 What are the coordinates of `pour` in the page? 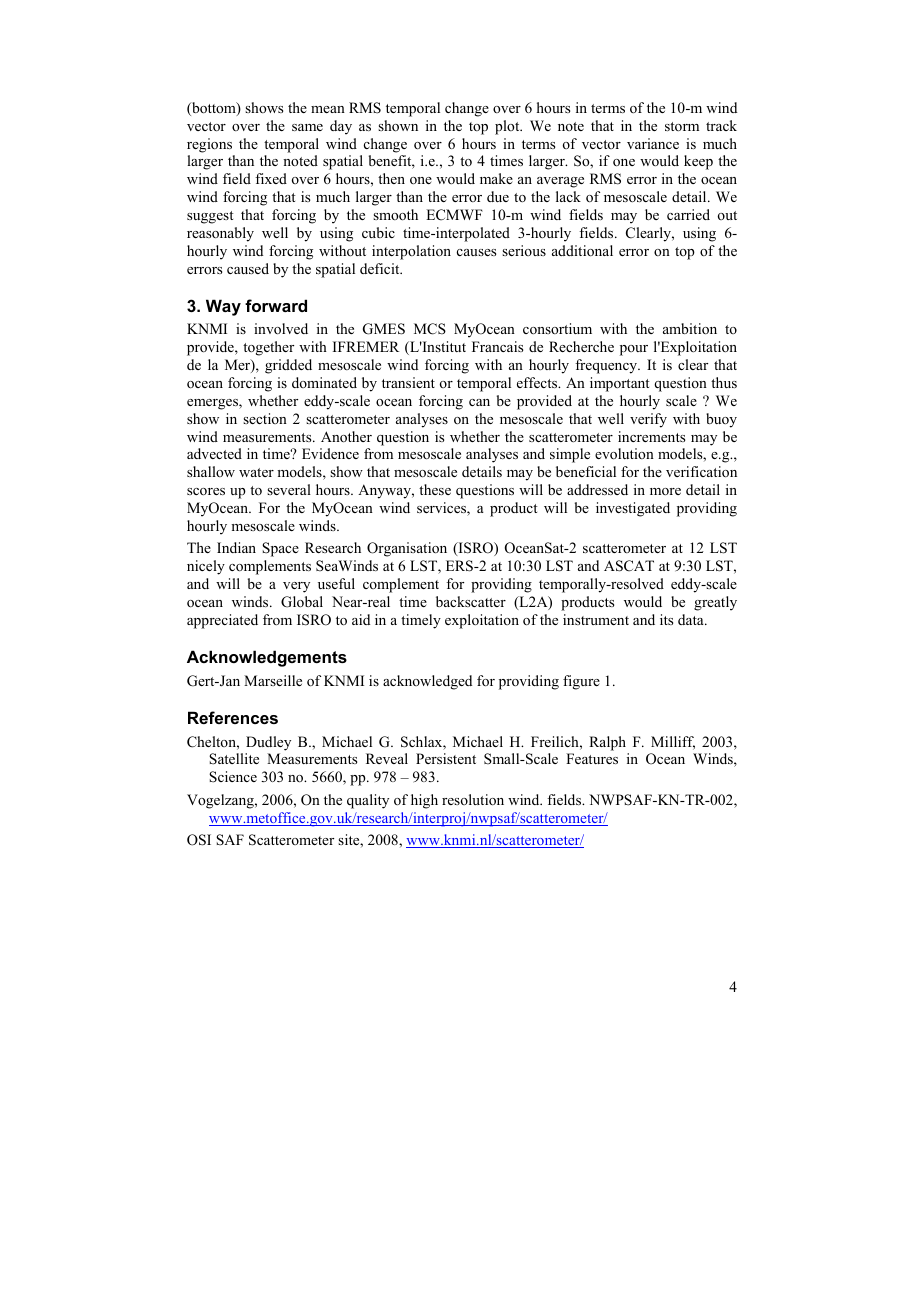 It's located at (634, 350).
